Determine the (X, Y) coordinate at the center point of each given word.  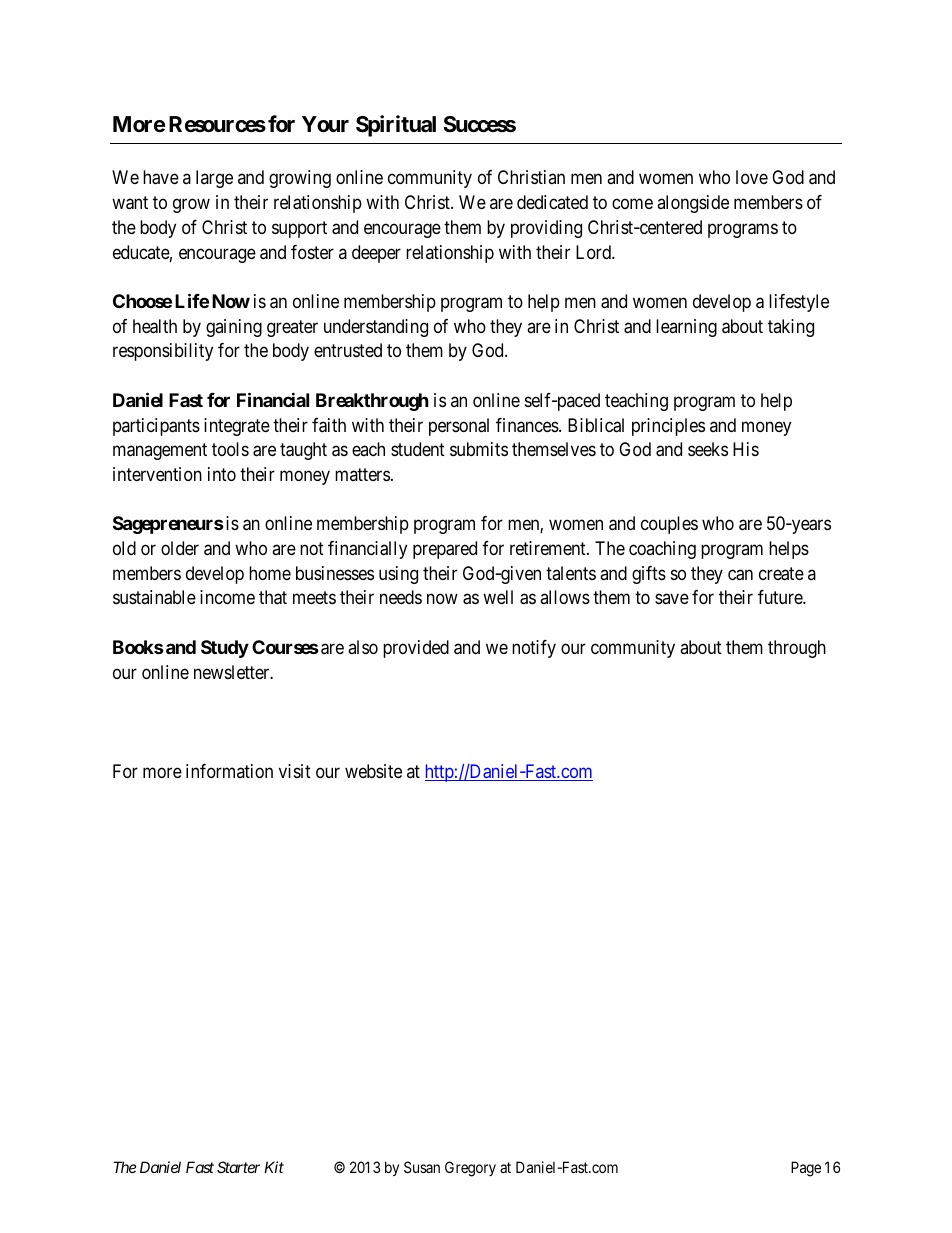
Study (225, 649)
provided (416, 649)
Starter (238, 1167)
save (672, 599)
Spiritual (396, 126)
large (214, 179)
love (752, 177)
